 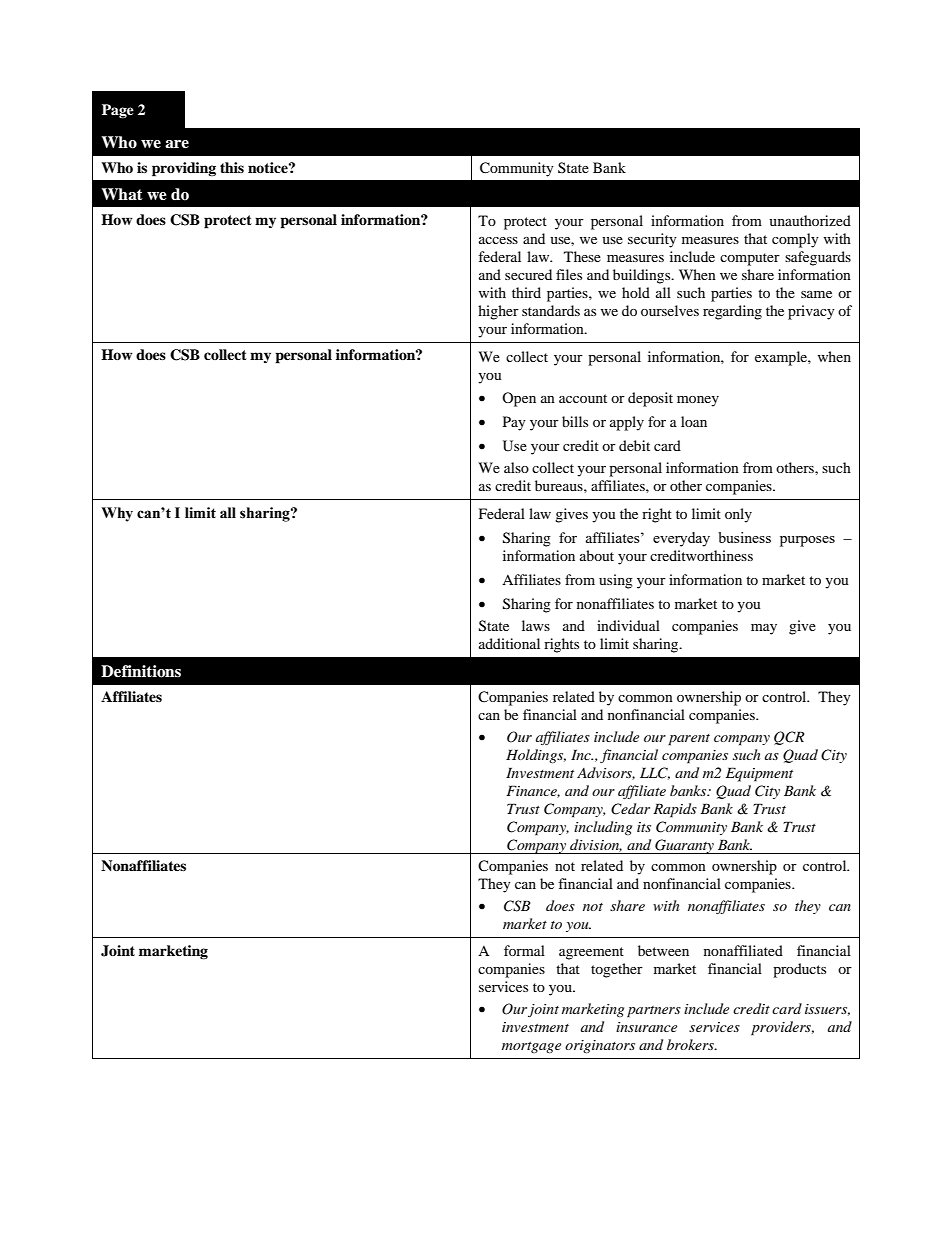 I want to click on mortgage, so click(x=531, y=1048).
